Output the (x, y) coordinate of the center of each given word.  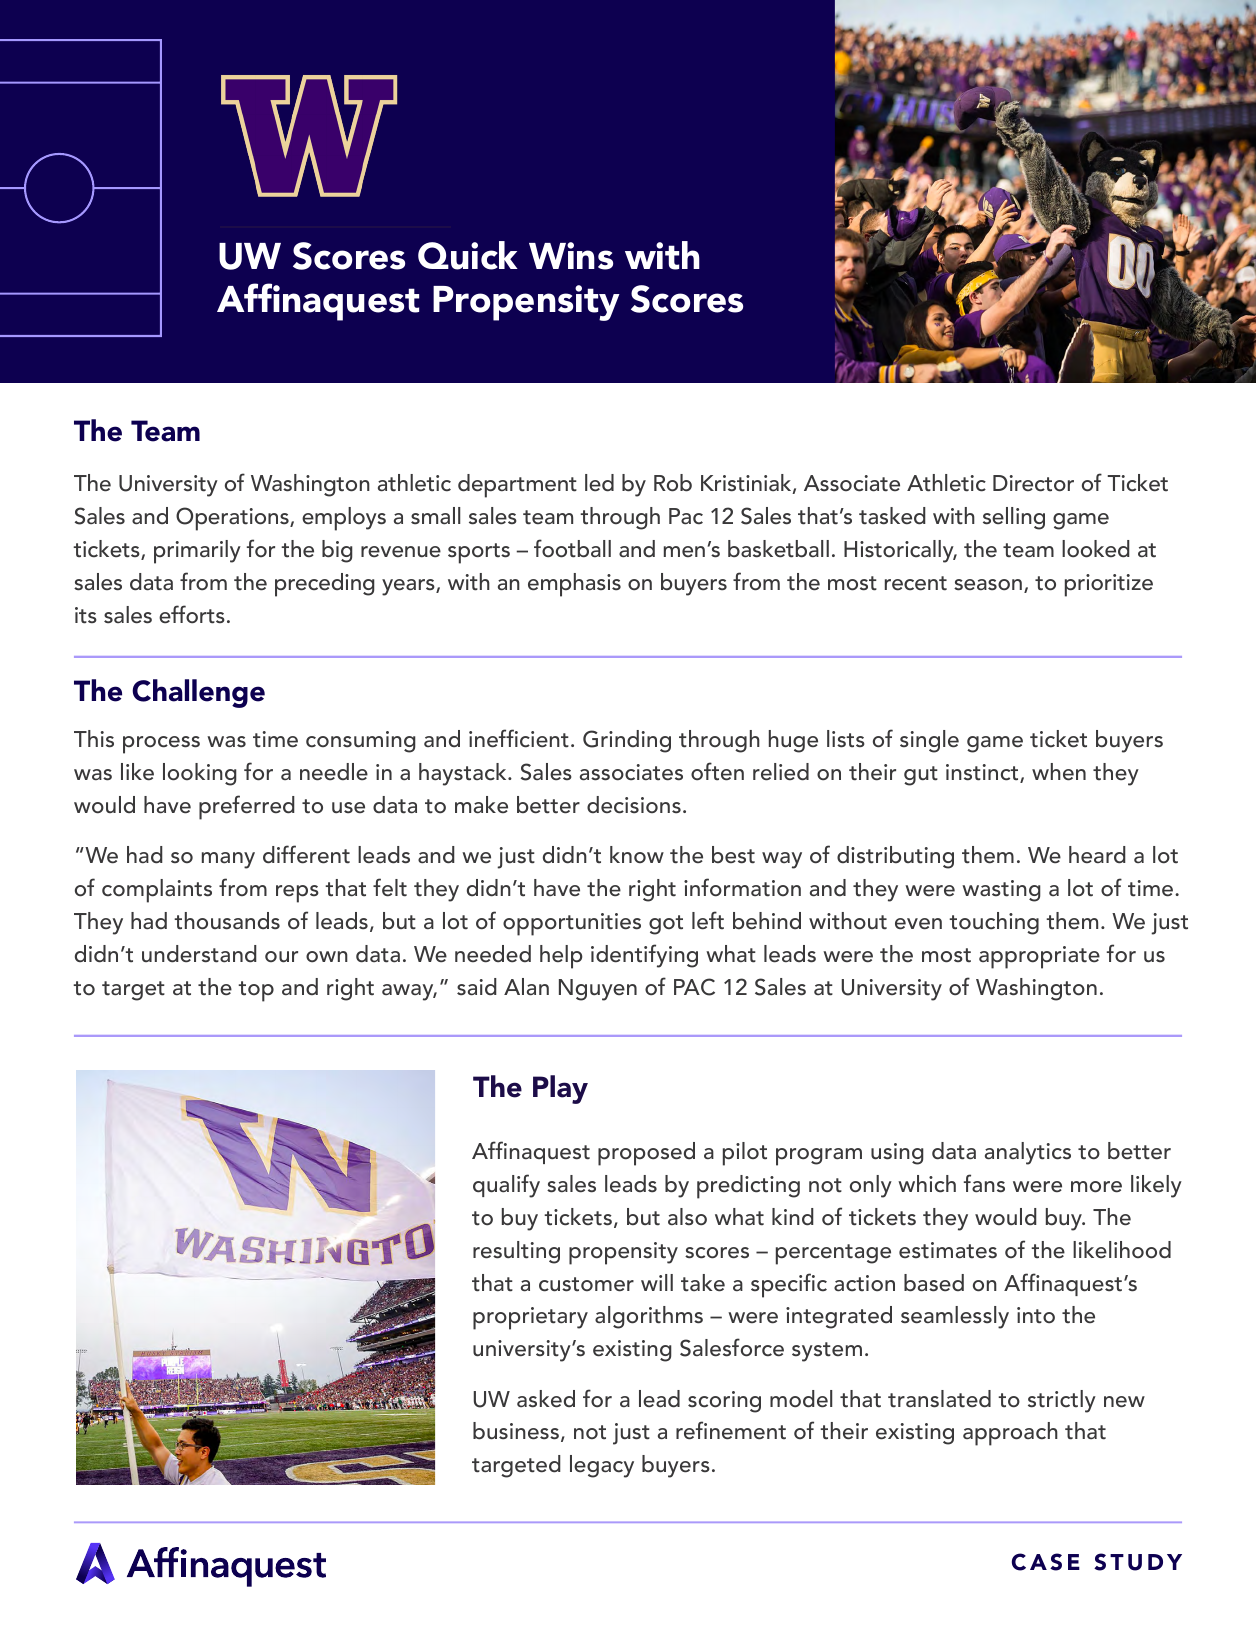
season (988, 585)
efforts (192, 614)
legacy (602, 1466)
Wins (571, 256)
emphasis (574, 585)
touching (994, 923)
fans (984, 1183)
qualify (506, 1186)
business (516, 1431)
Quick (468, 255)
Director (1033, 483)
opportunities (572, 924)
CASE (1046, 1562)
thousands (227, 921)
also (687, 1217)
